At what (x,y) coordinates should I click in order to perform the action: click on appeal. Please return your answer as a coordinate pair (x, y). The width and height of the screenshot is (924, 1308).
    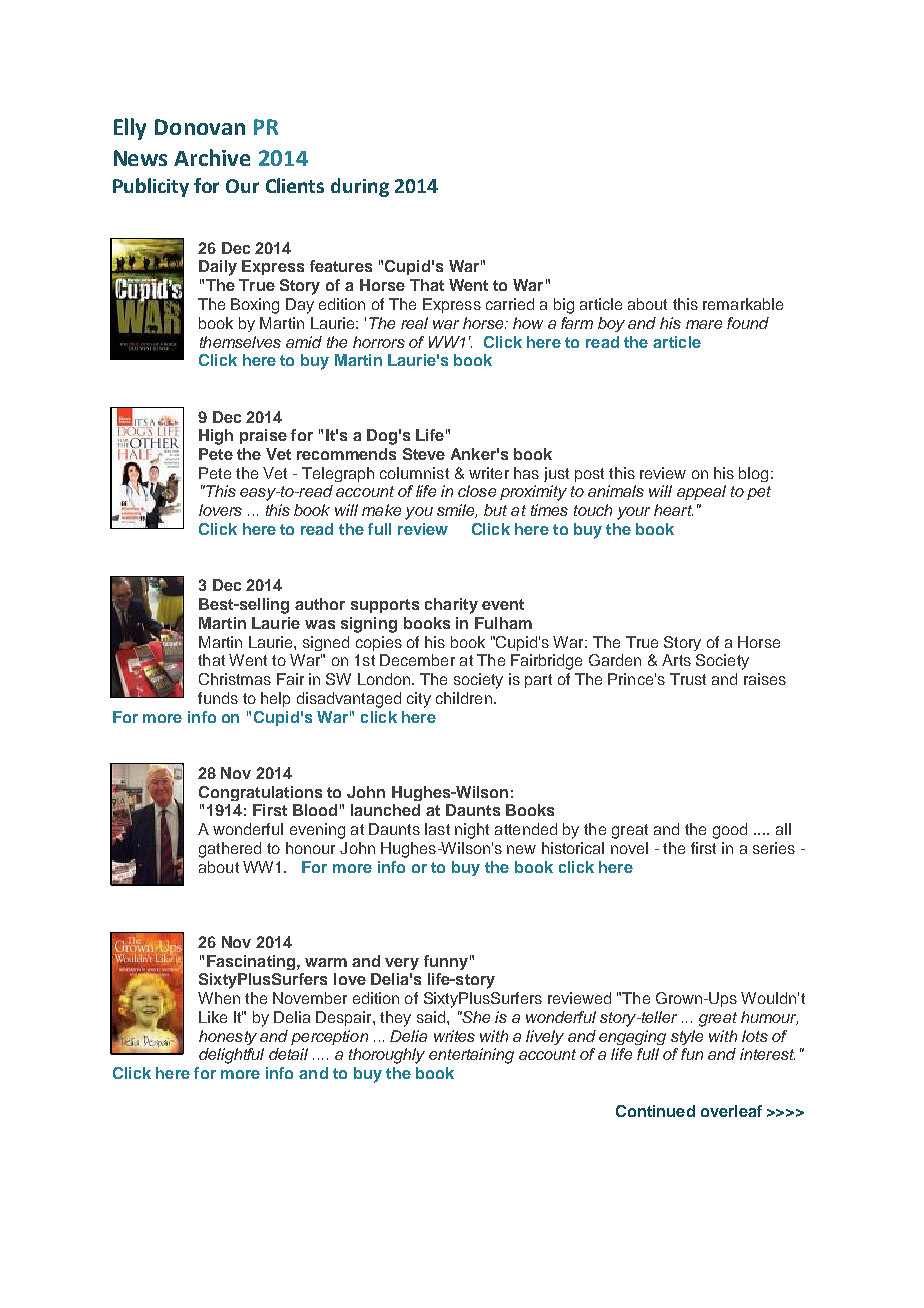
    Looking at the image, I should click on (701, 492).
